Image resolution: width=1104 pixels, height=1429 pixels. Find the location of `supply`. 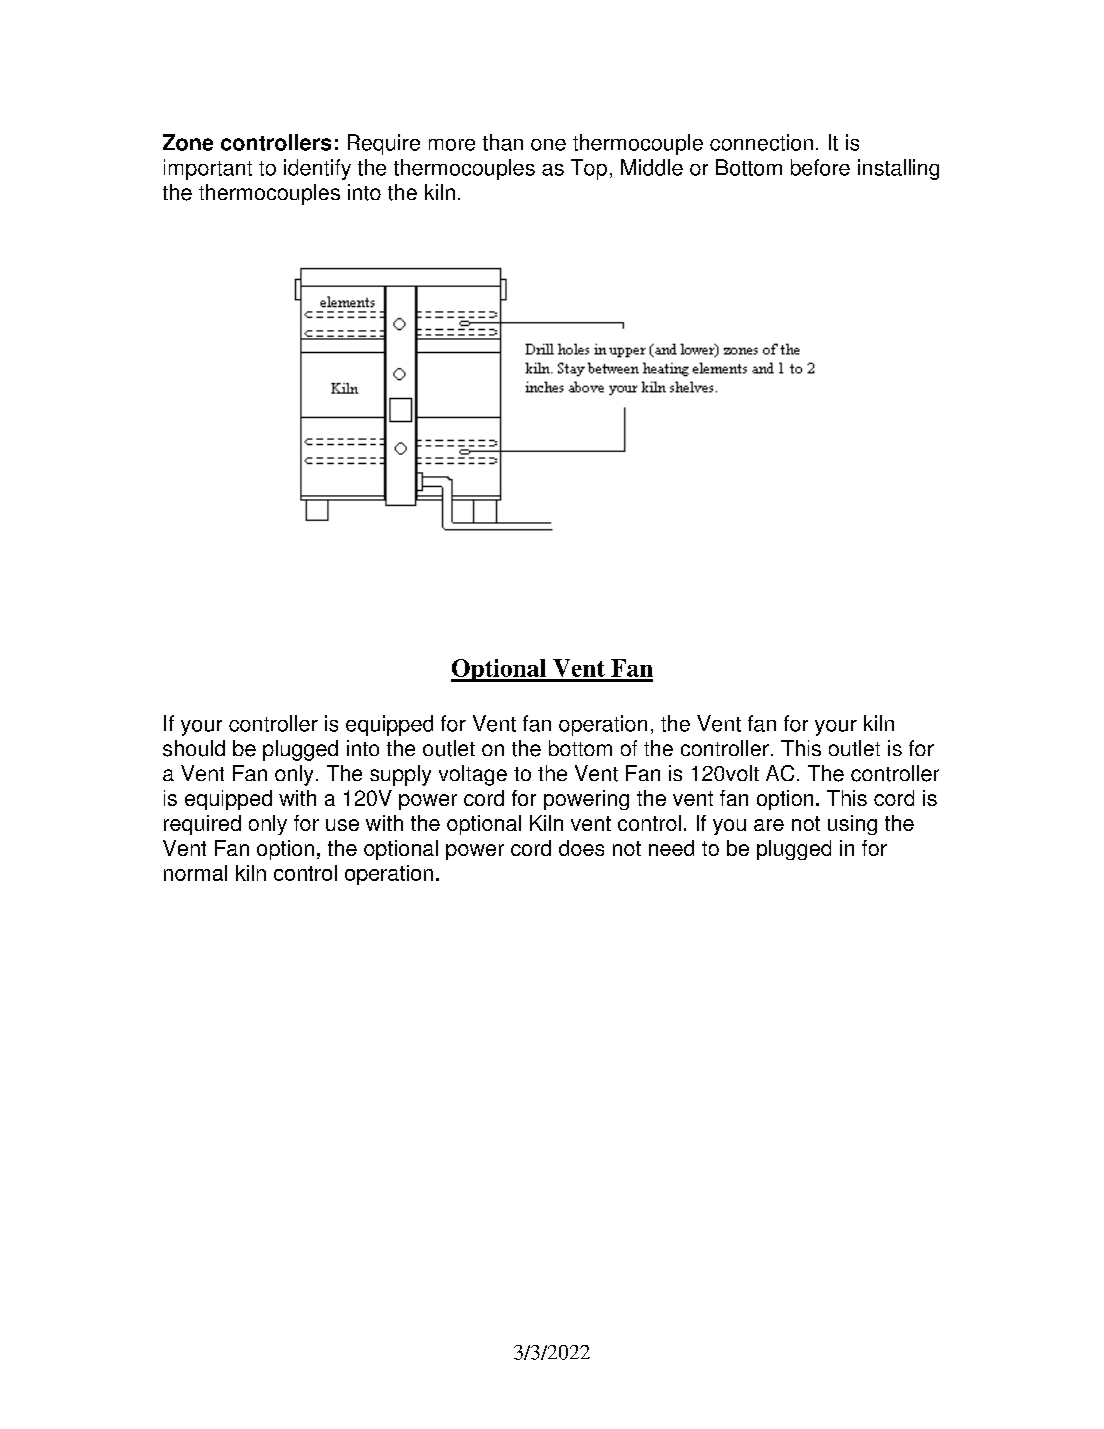

supply is located at coordinates (400, 775).
